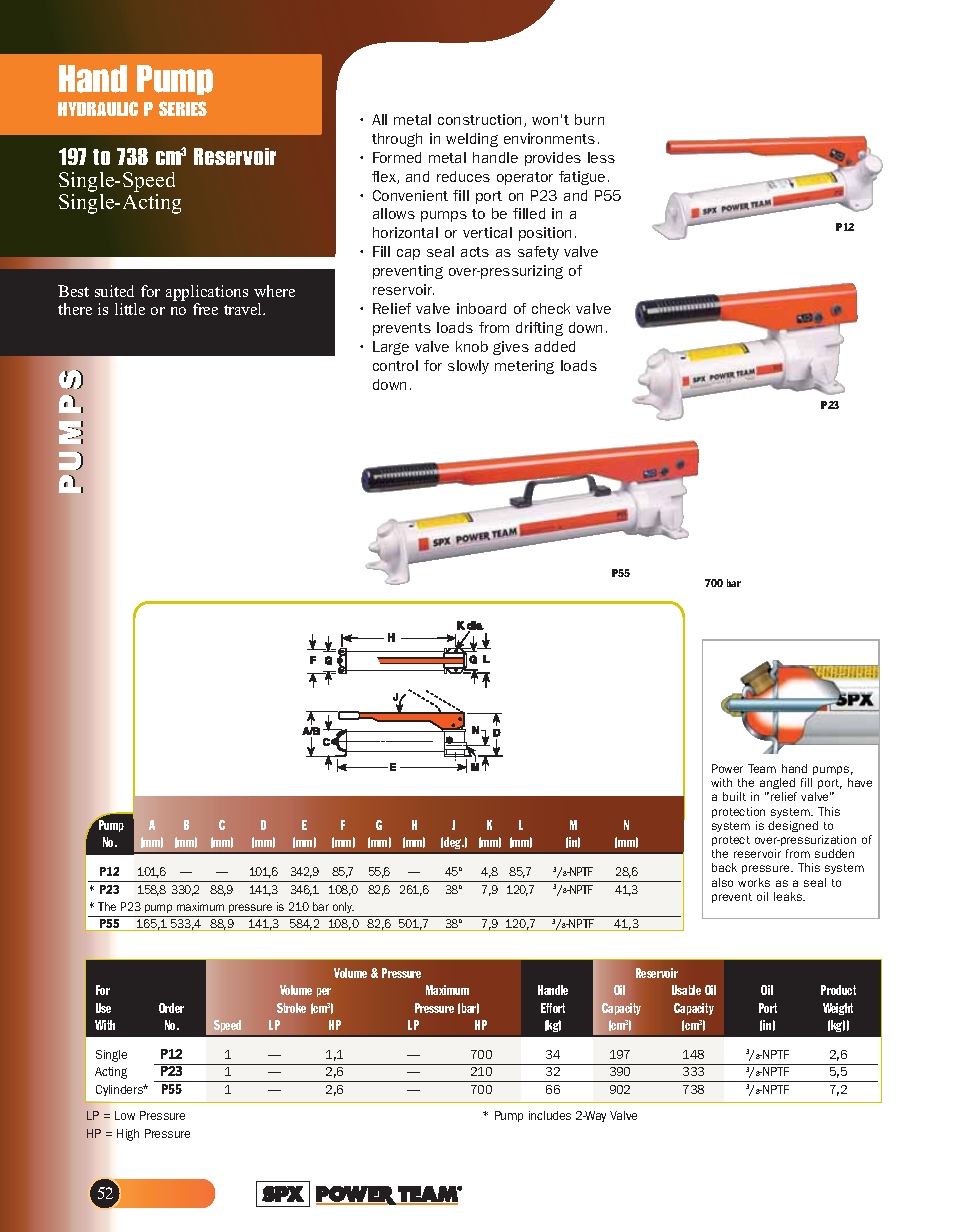 This screenshot has height=1232, width=962. I want to click on Team, so click(762, 768).
